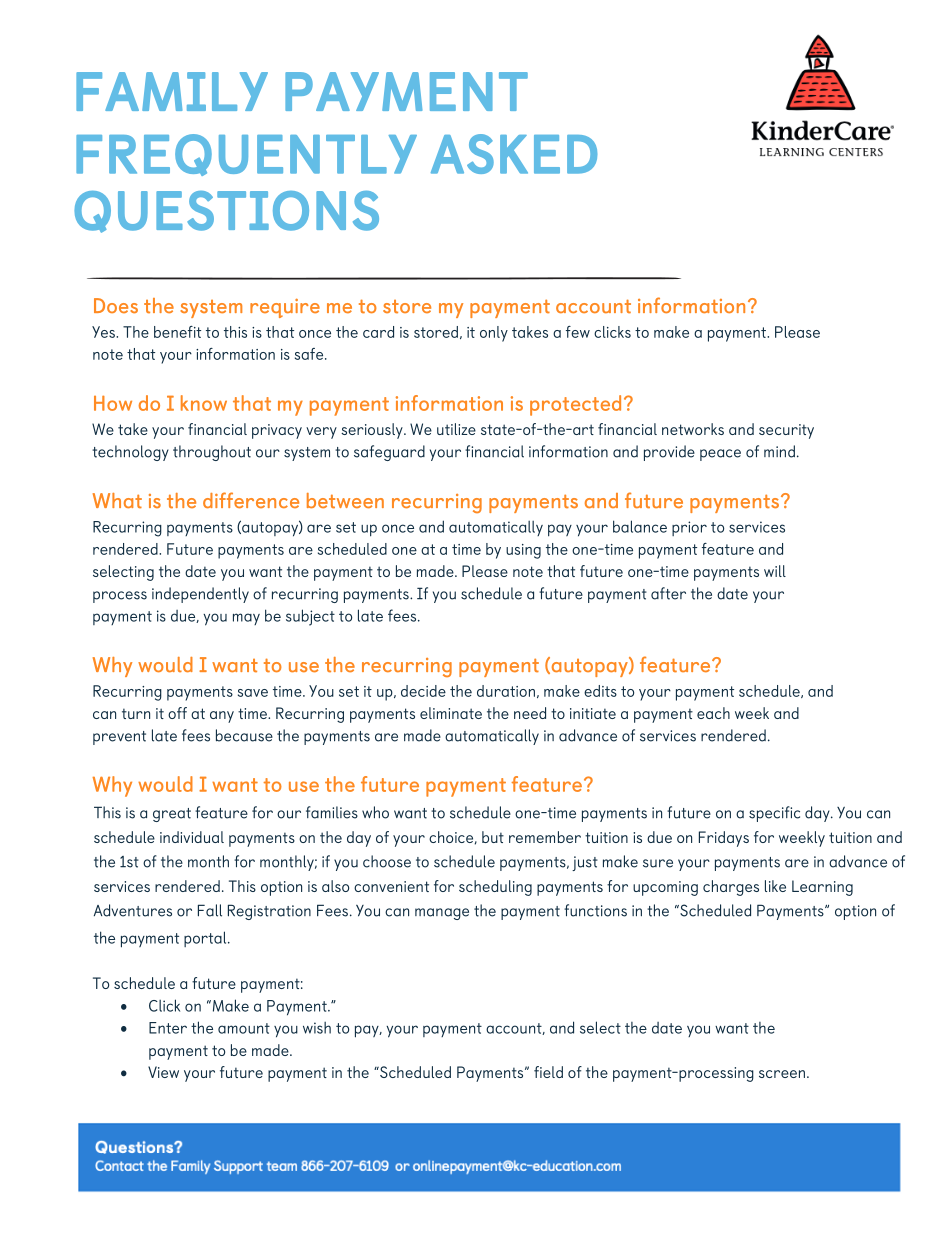 The height and width of the image is (1233, 952). Describe the element at coordinates (548, 1072) in the image. I see `field` at that location.
